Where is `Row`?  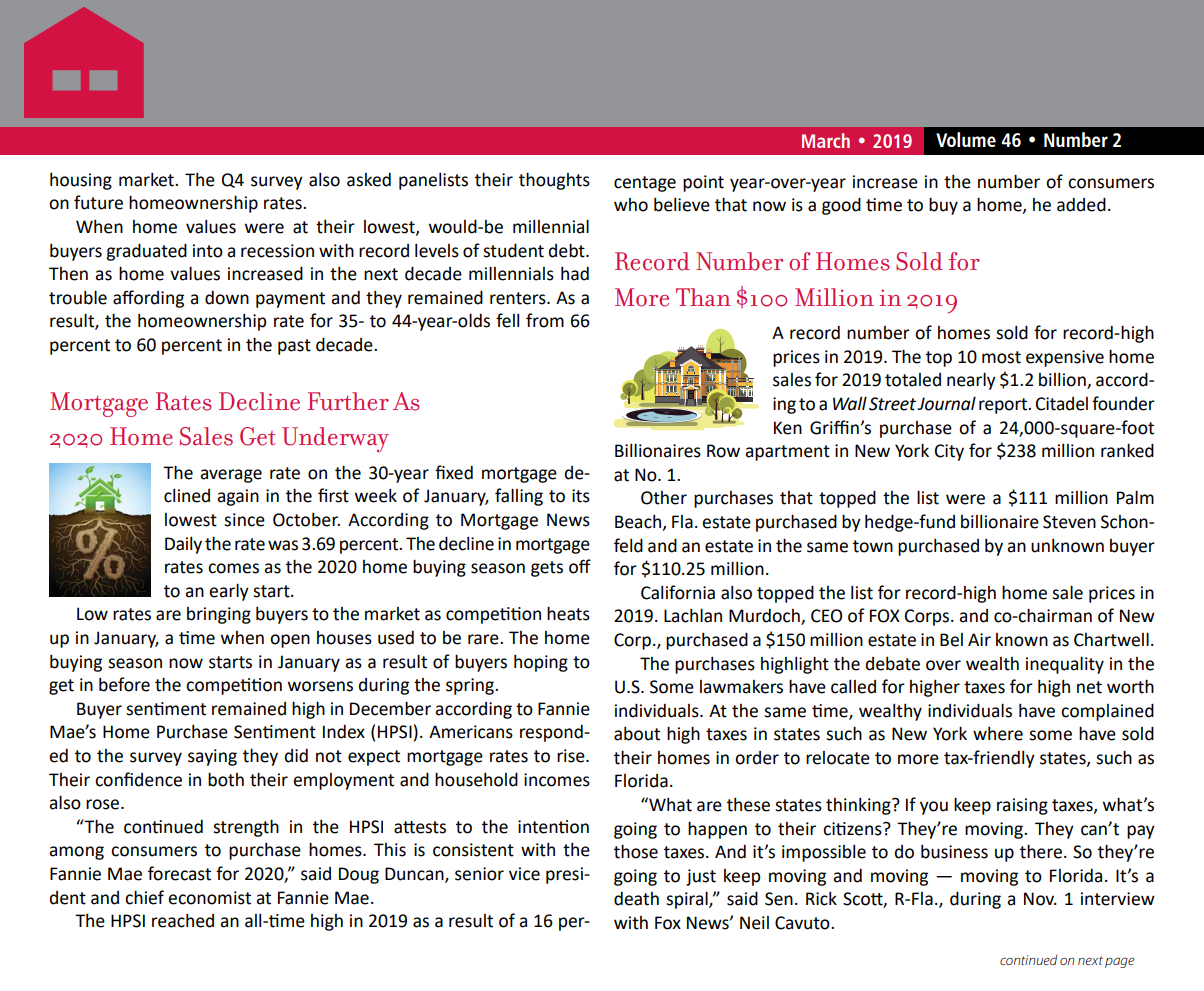
Row is located at coordinates (723, 451).
